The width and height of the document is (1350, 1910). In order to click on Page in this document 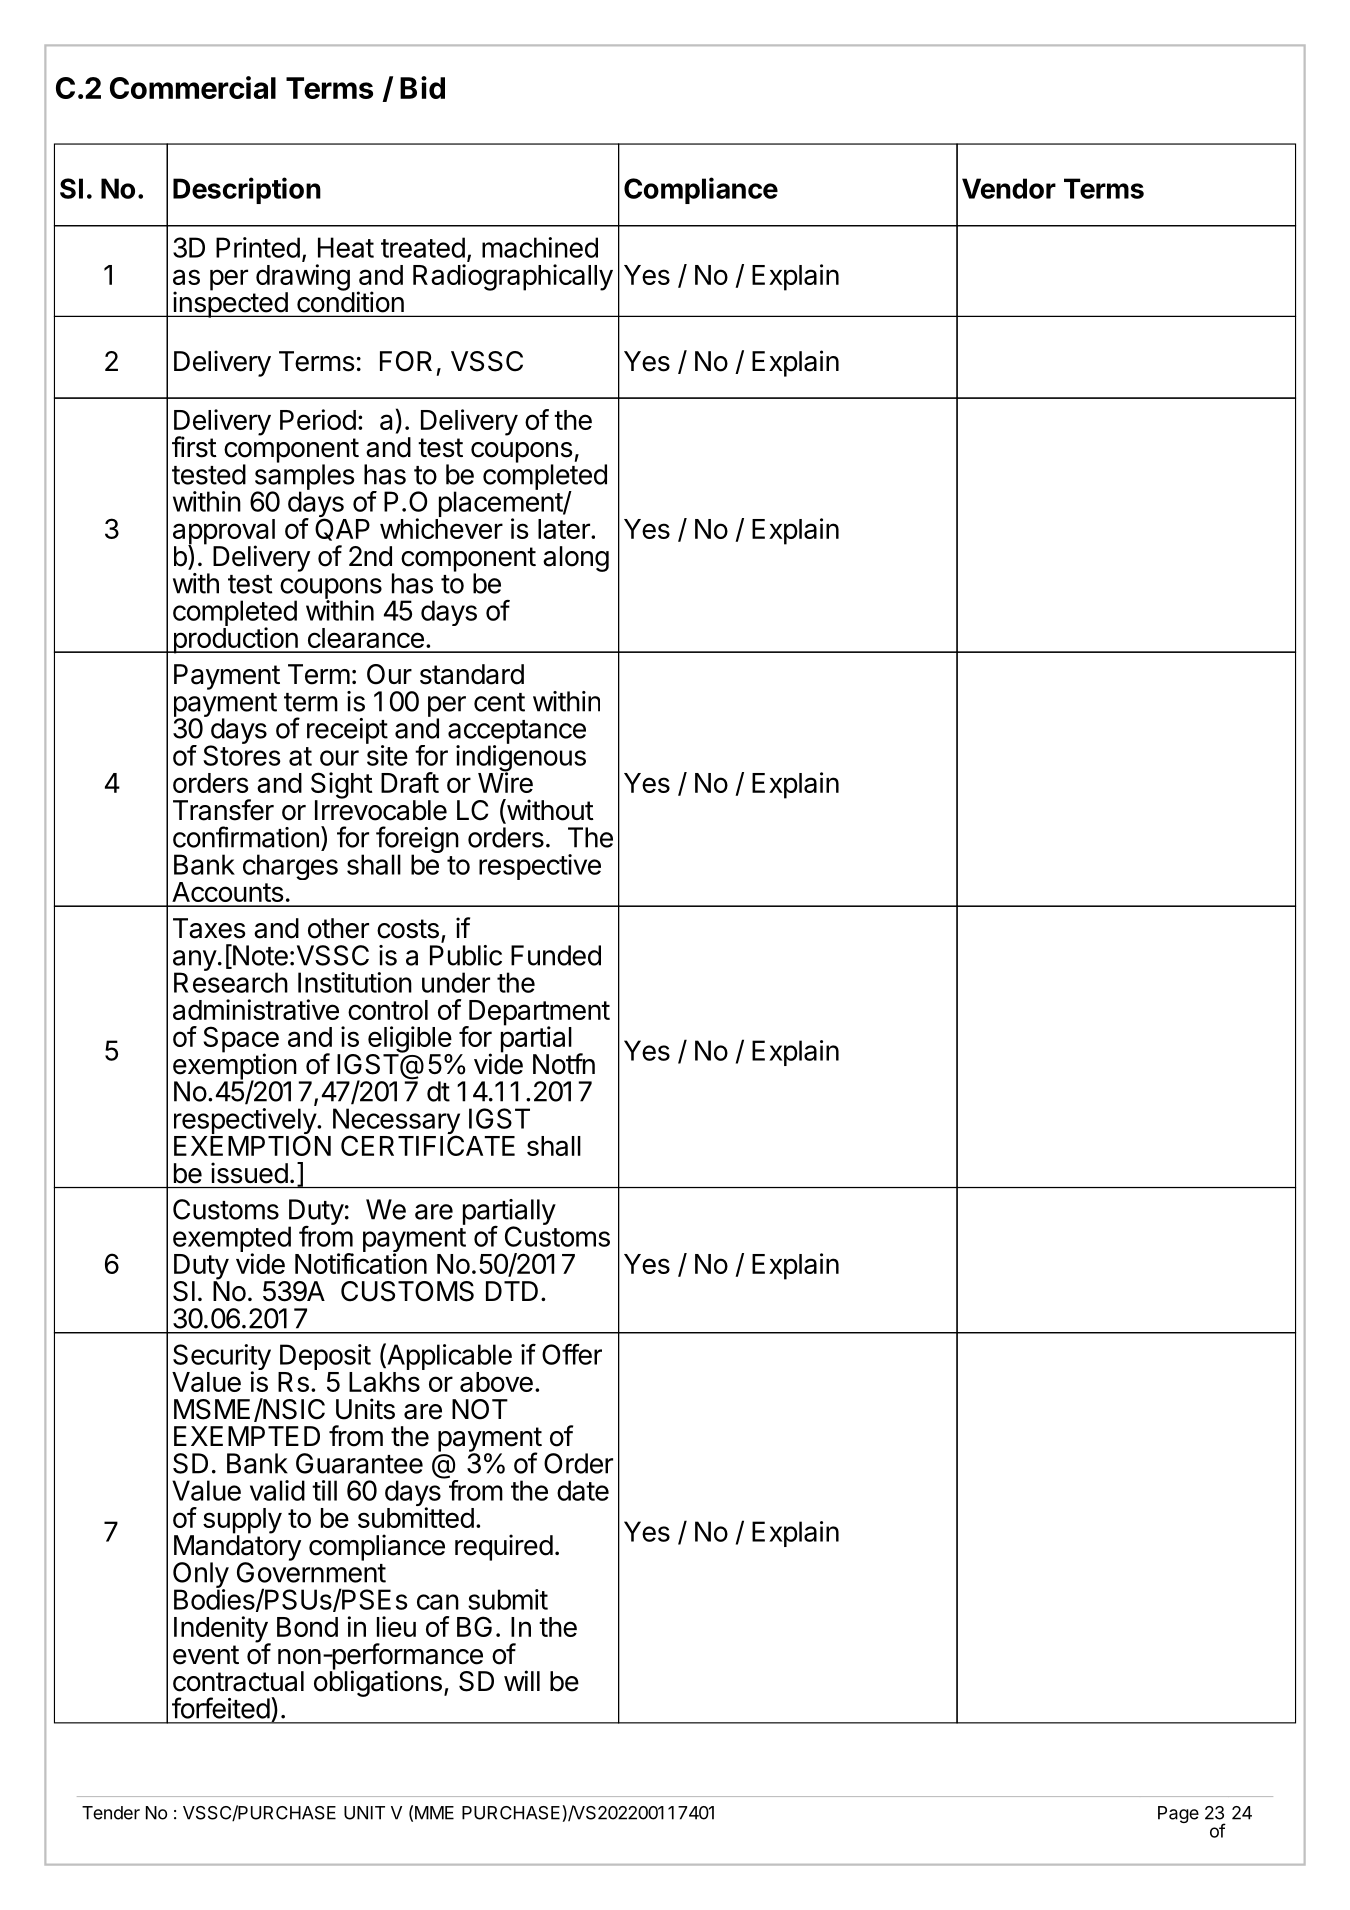, I will do `click(1178, 1814)`.
